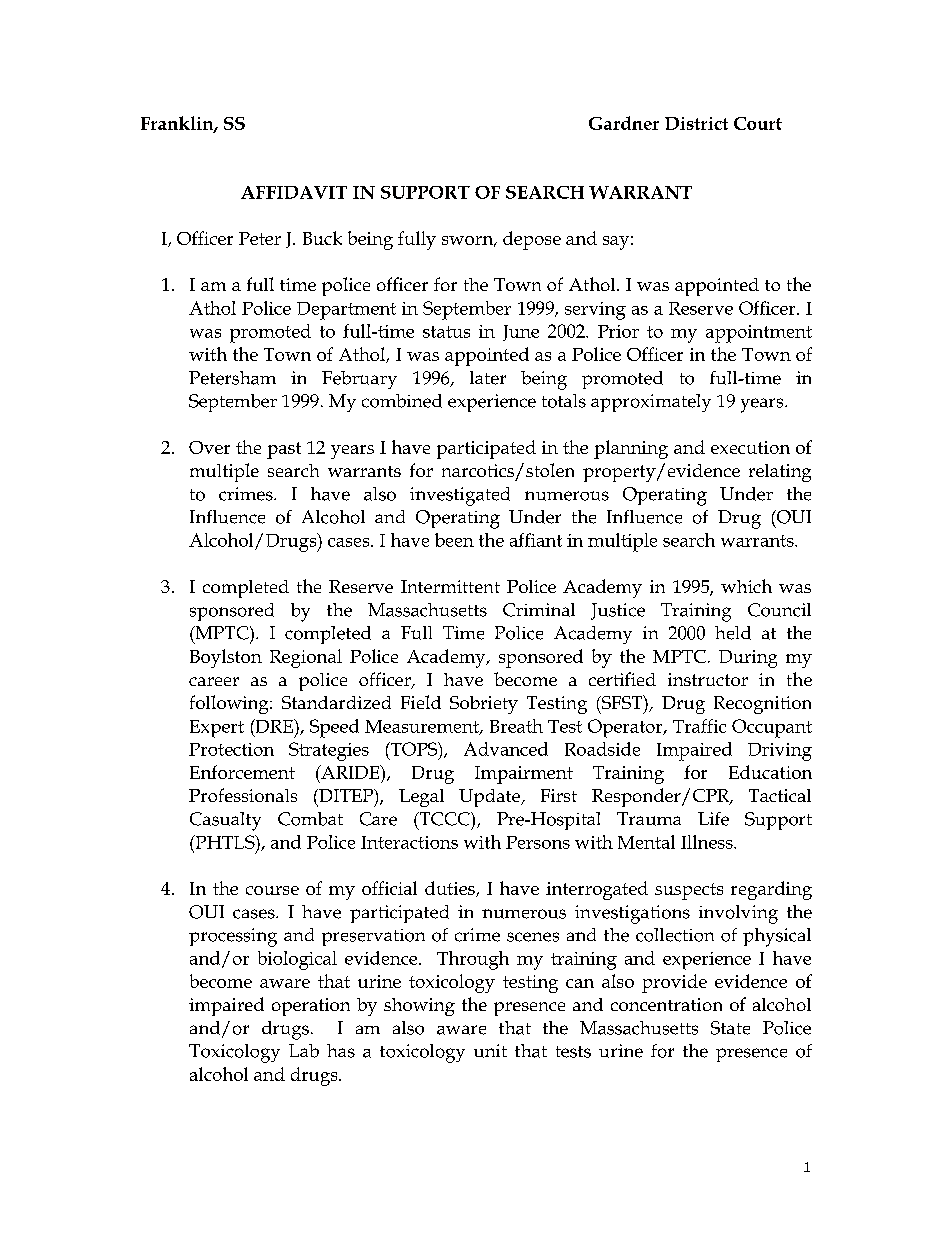 The height and width of the image is (1233, 952). I want to click on DRE, so click(274, 726).
